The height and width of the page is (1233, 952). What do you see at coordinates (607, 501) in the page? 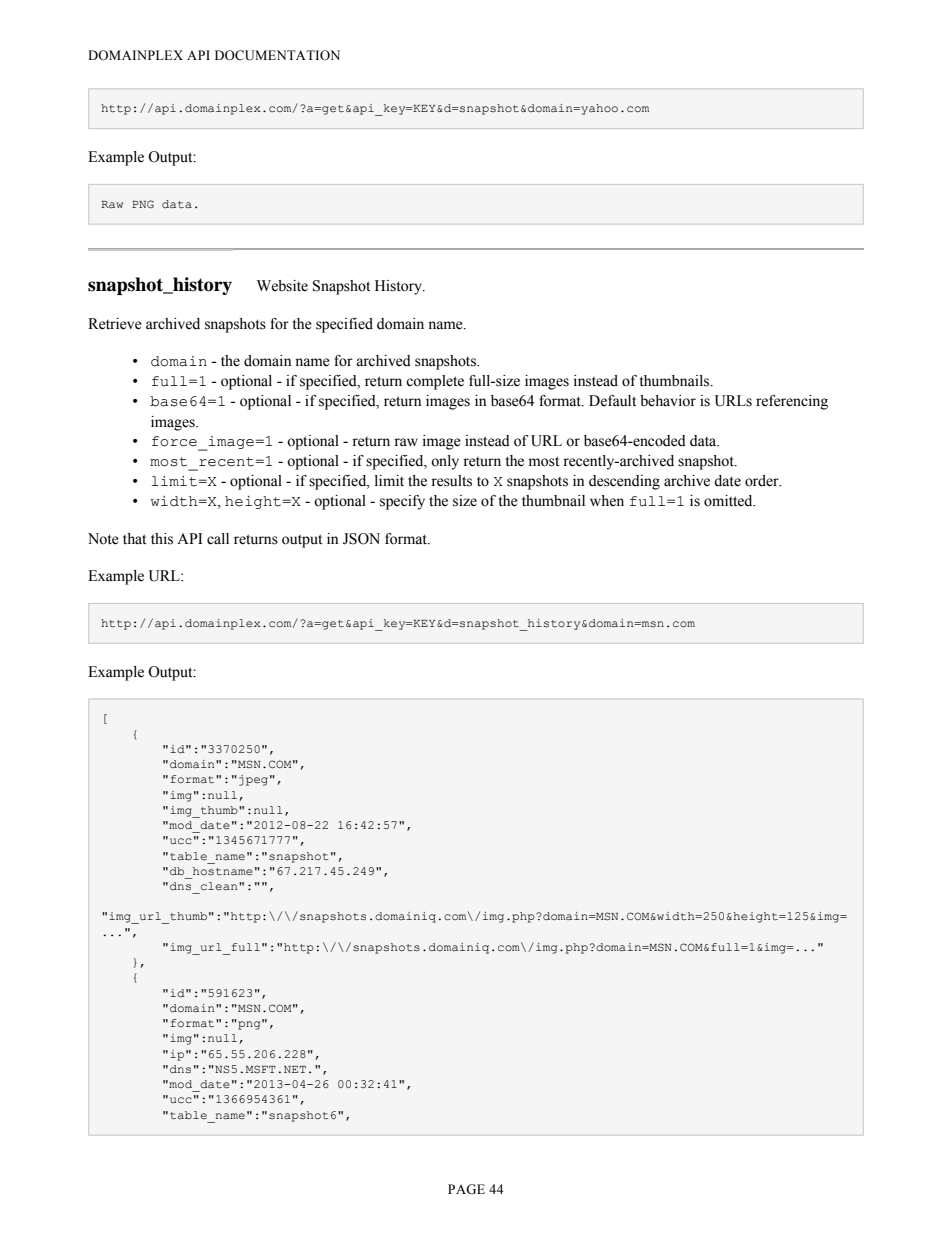
I see `when` at bounding box center [607, 501].
